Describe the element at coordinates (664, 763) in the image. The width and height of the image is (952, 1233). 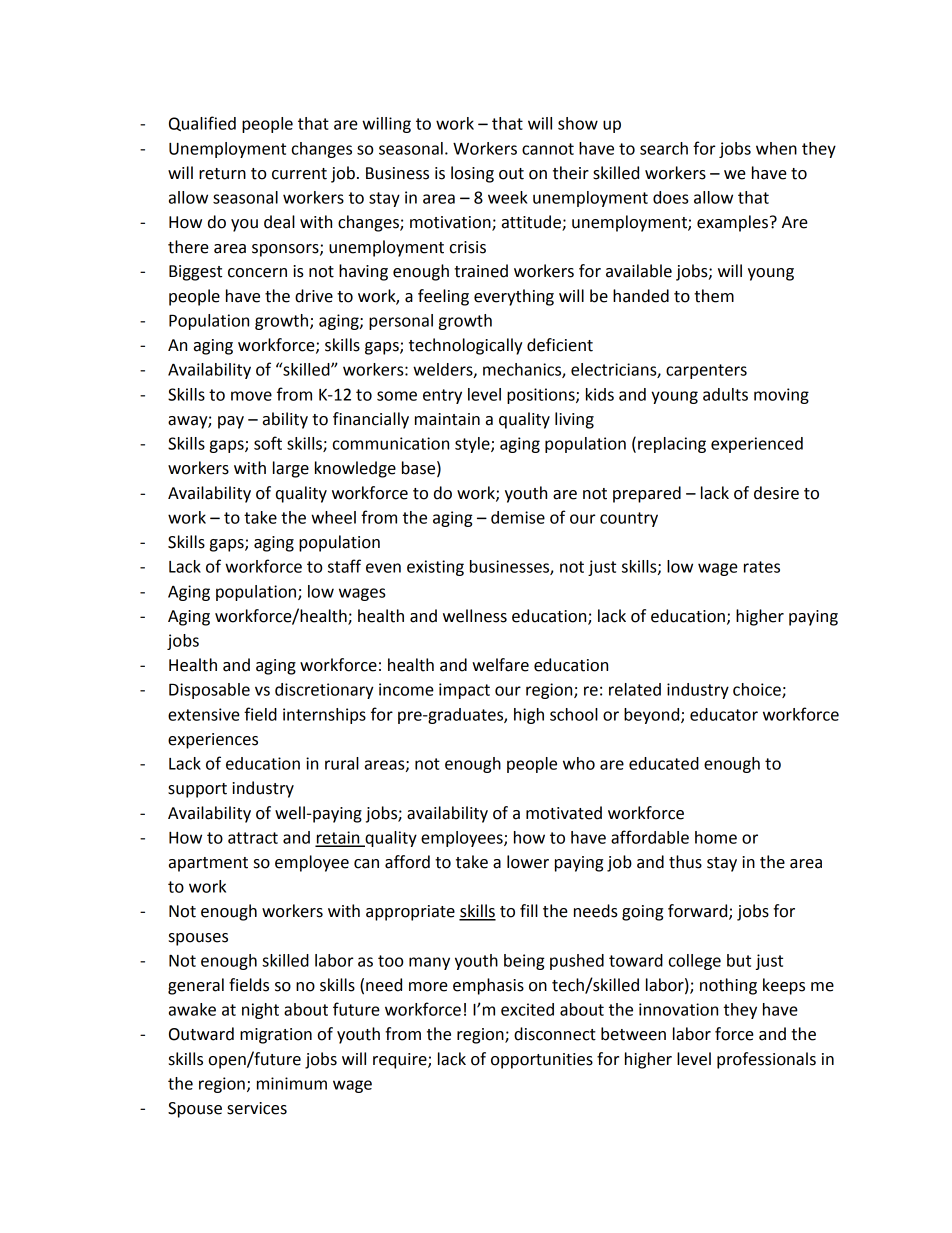
I see `educated` at that location.
